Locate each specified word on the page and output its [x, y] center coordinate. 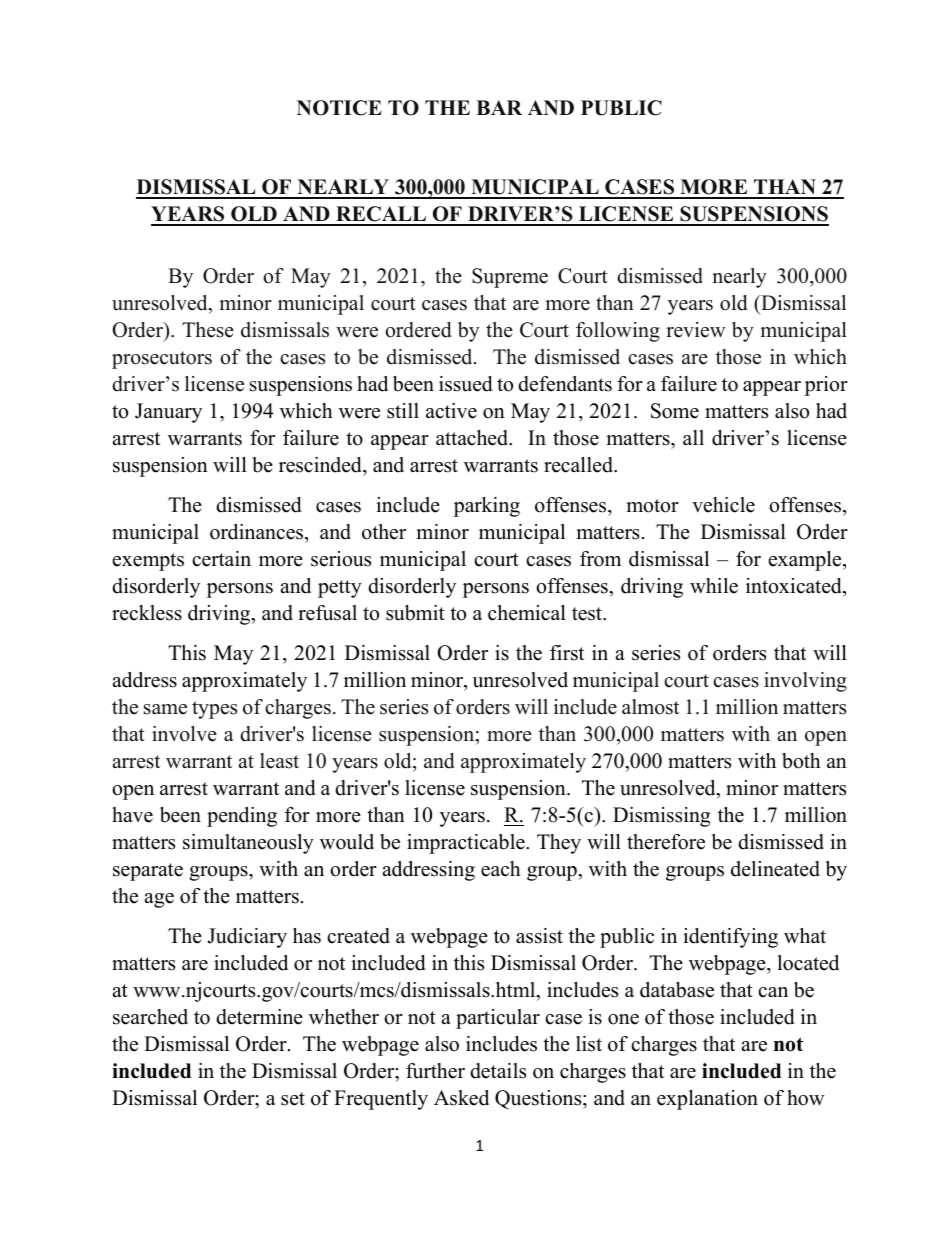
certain [221, 559]
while [714, 586]
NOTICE [339, 108]
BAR [499, 107]
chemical [527, 613]
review [695, 330]
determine [259, 1017]
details [498, 1071]
